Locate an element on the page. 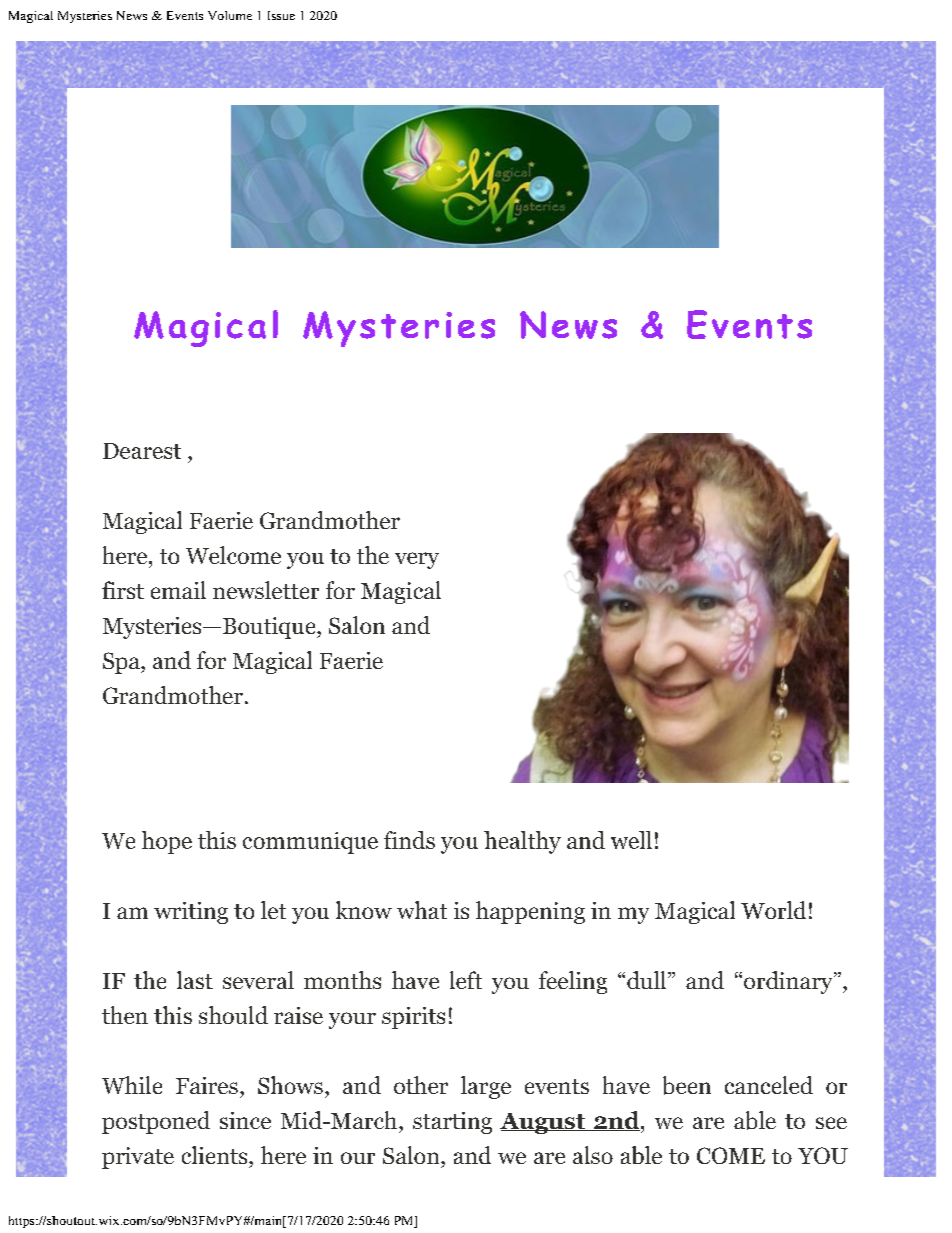 Image resolution: width=952 pixels, height=1233 pixels. hope is located at coordinates (167, 842).
